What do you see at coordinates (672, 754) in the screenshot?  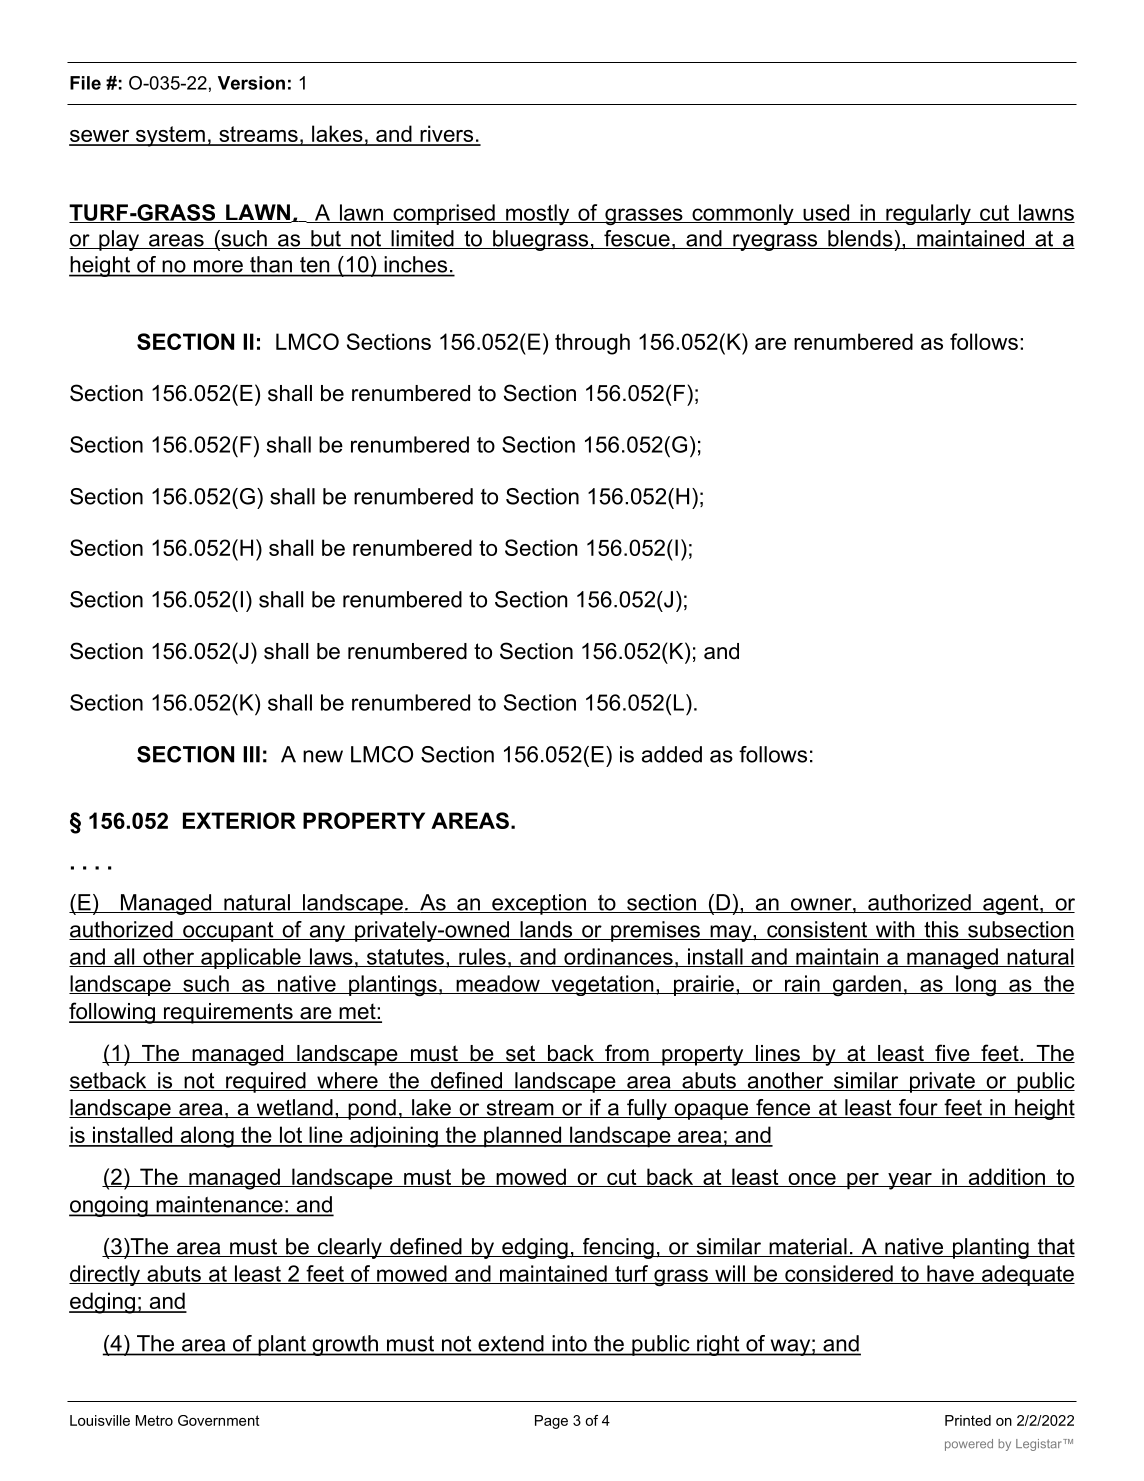 I see `added` at bounding box center [672, 754].
